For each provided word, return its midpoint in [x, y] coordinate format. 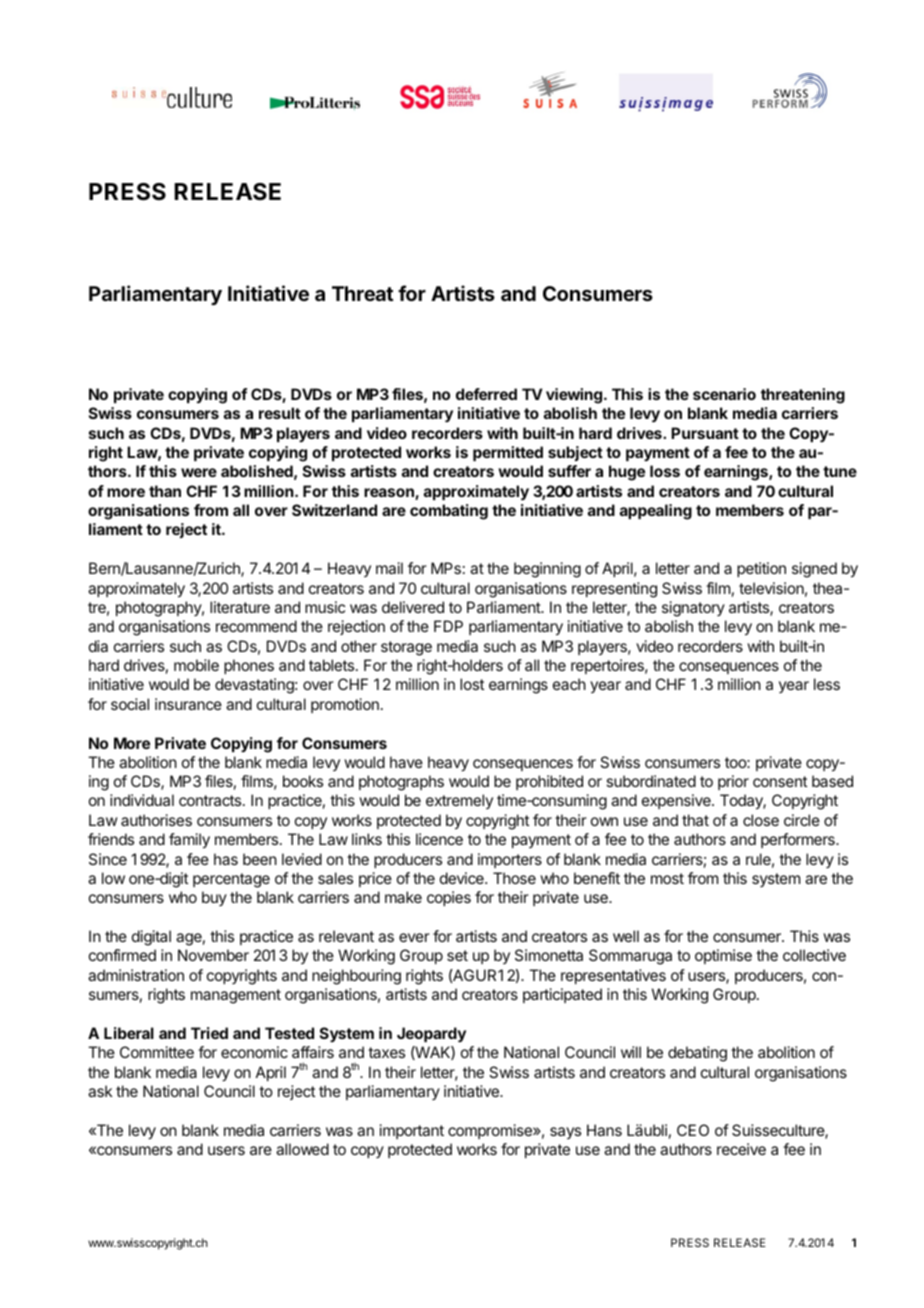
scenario [724, 394]
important [412, 1131]
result [280, 413]
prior [733, 782]
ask [100, 1091]
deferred [486, 394]
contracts [211, 800]
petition [761, 569]
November [213, 955]
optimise [723, 956]
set [457, 955]
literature [240, 607]
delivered [413, 607]
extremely [459, 801]
